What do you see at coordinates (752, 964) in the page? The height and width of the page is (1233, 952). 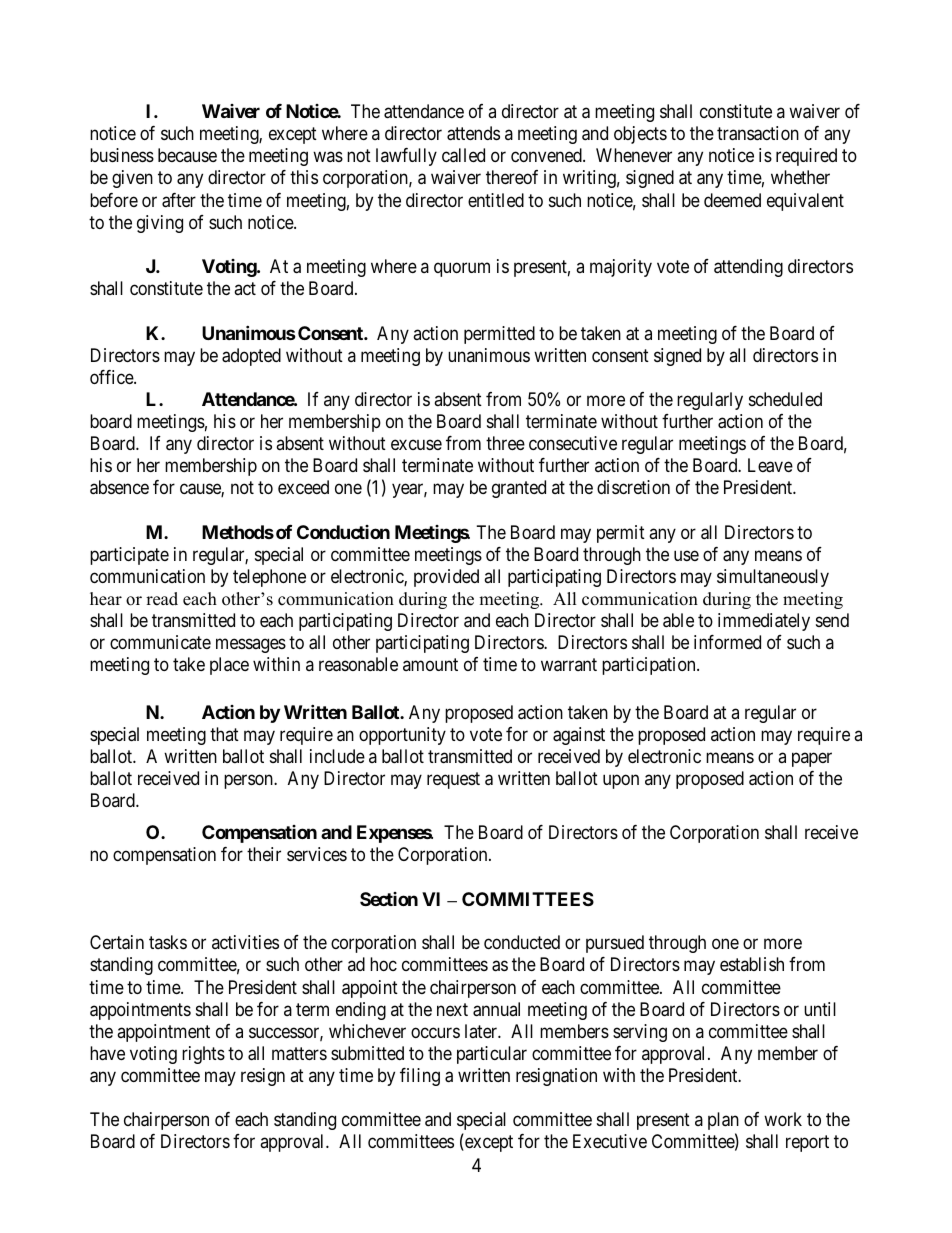 I see `establish` at bounding box center [752, 964].
